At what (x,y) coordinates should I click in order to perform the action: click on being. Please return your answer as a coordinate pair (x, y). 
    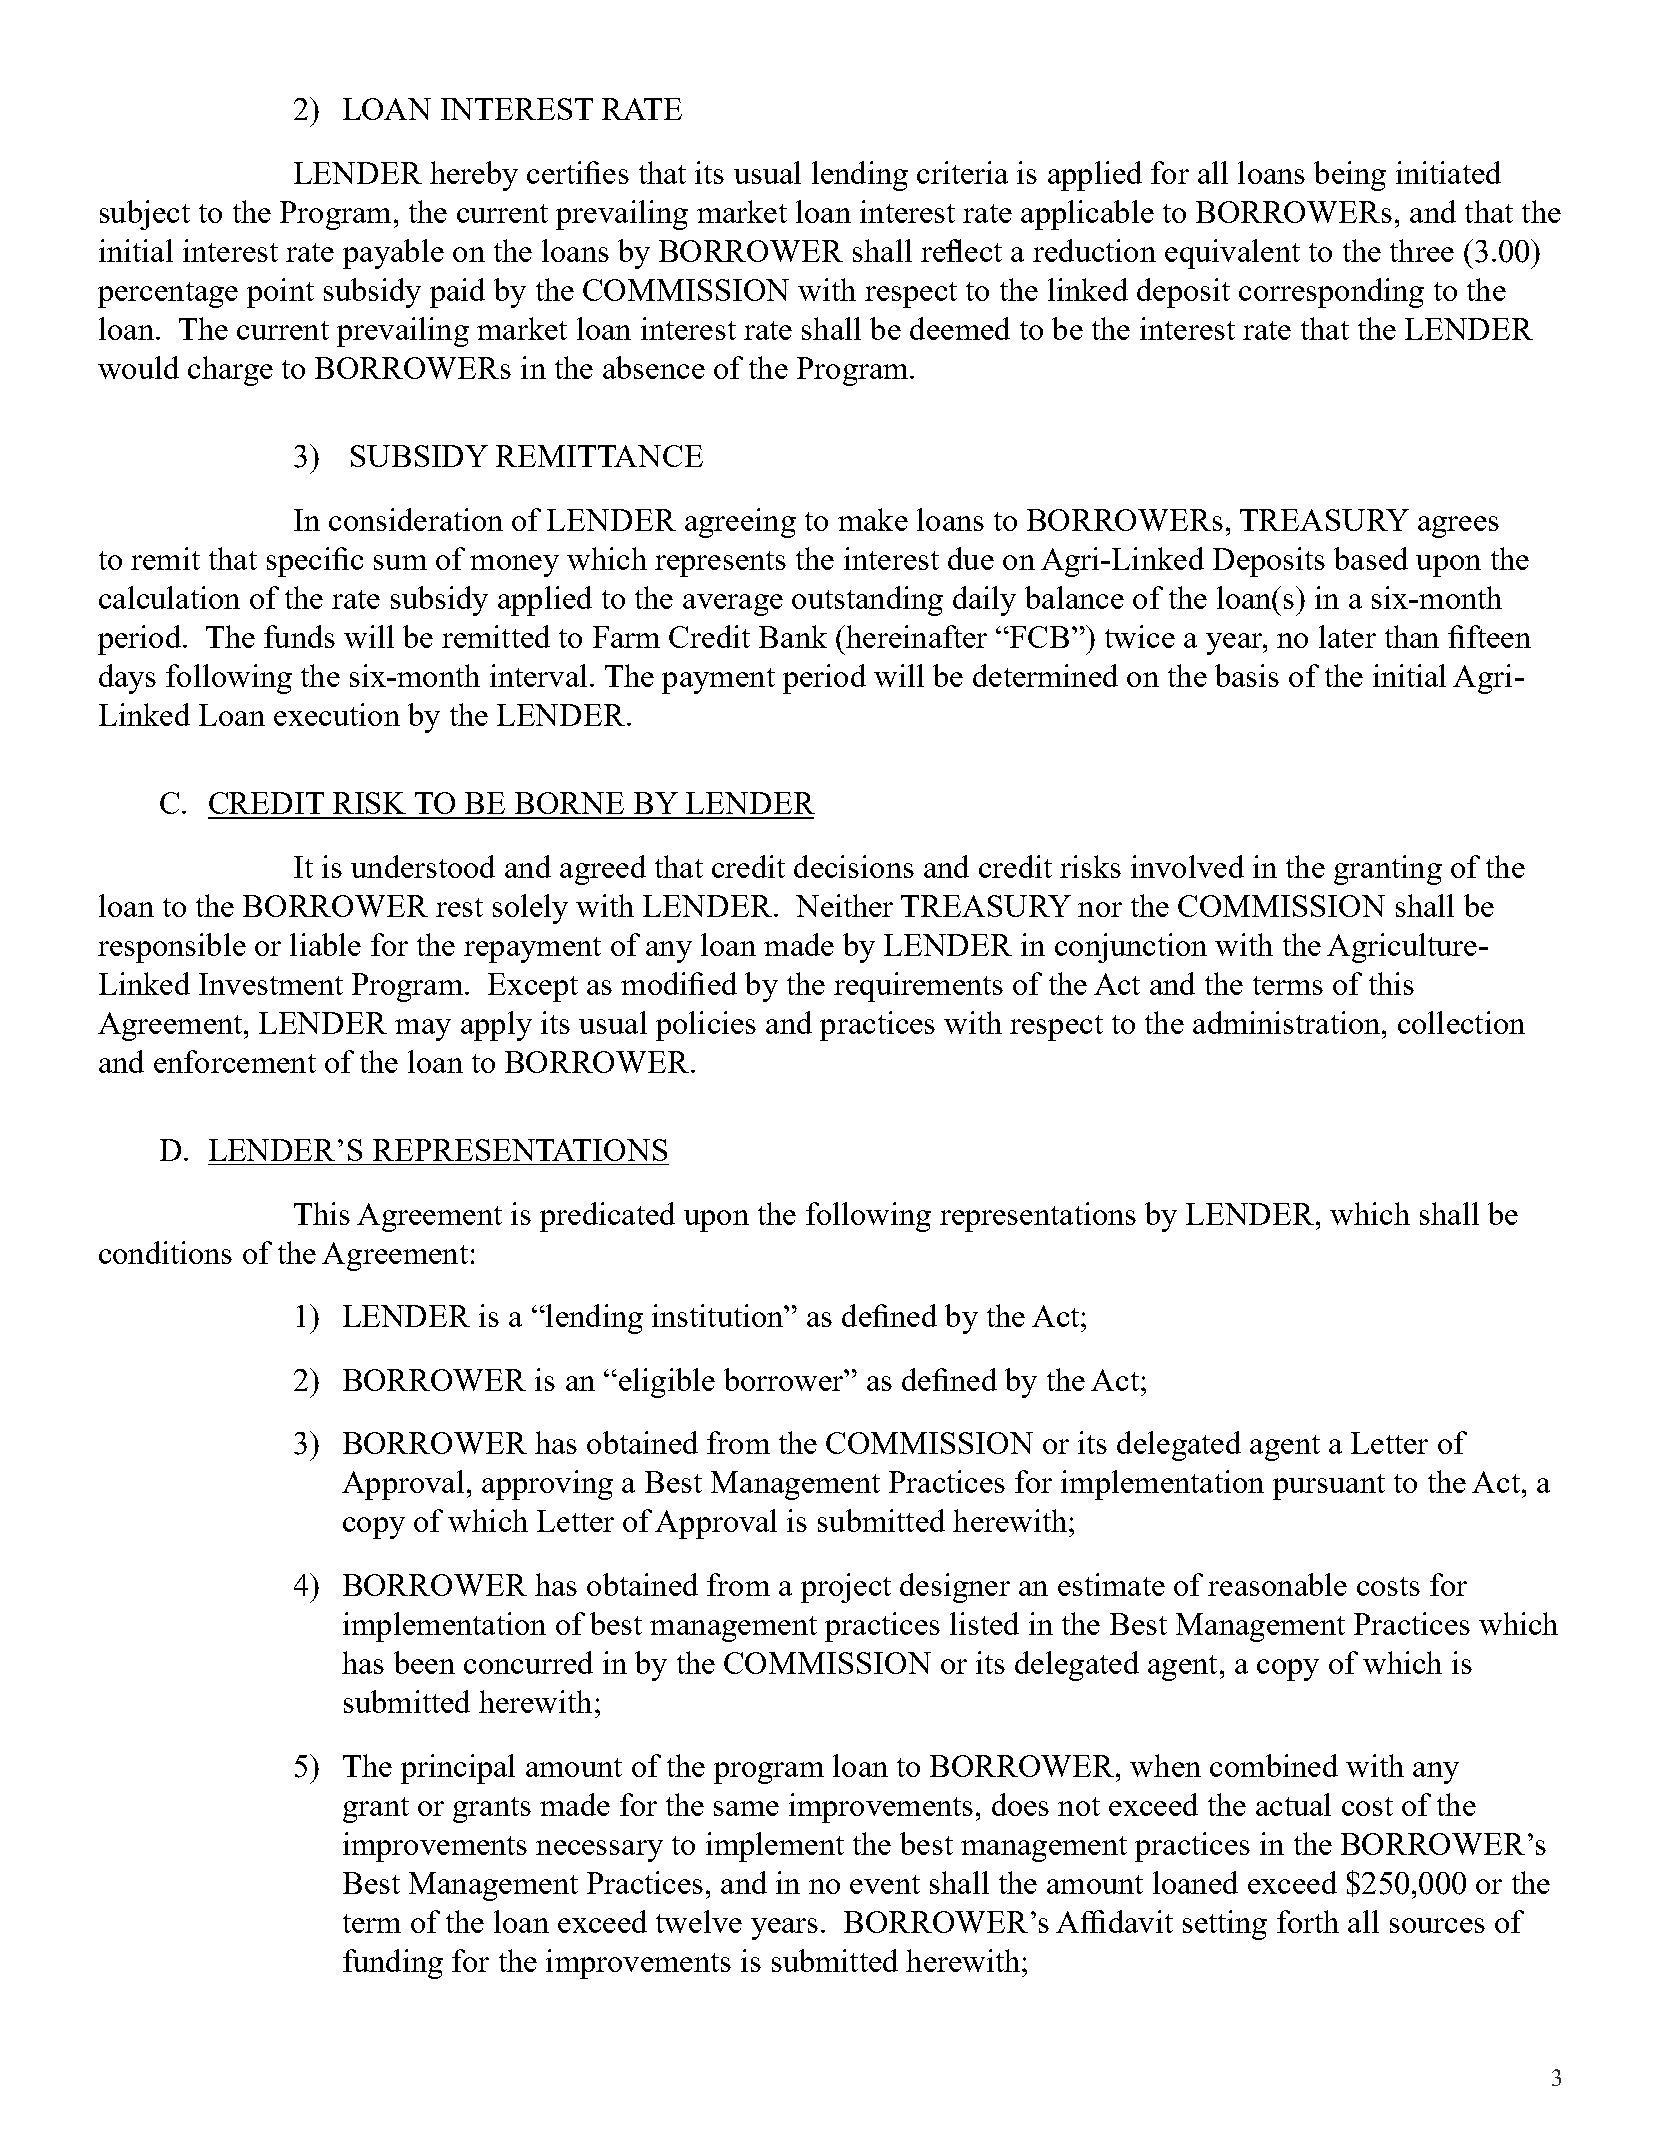
    Looking at the image, I should click on (1350, 176).
